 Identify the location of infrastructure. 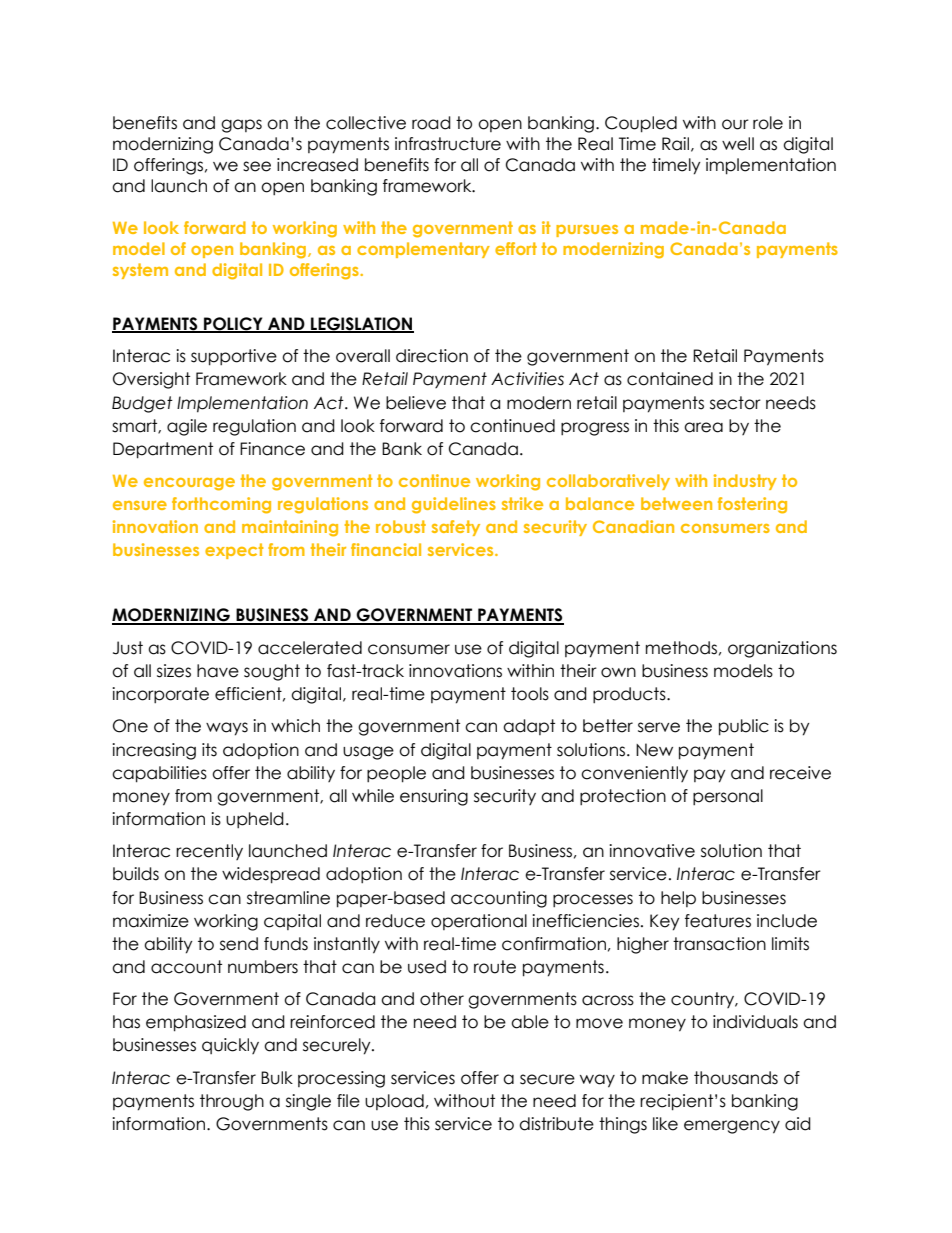
(448, 144).
